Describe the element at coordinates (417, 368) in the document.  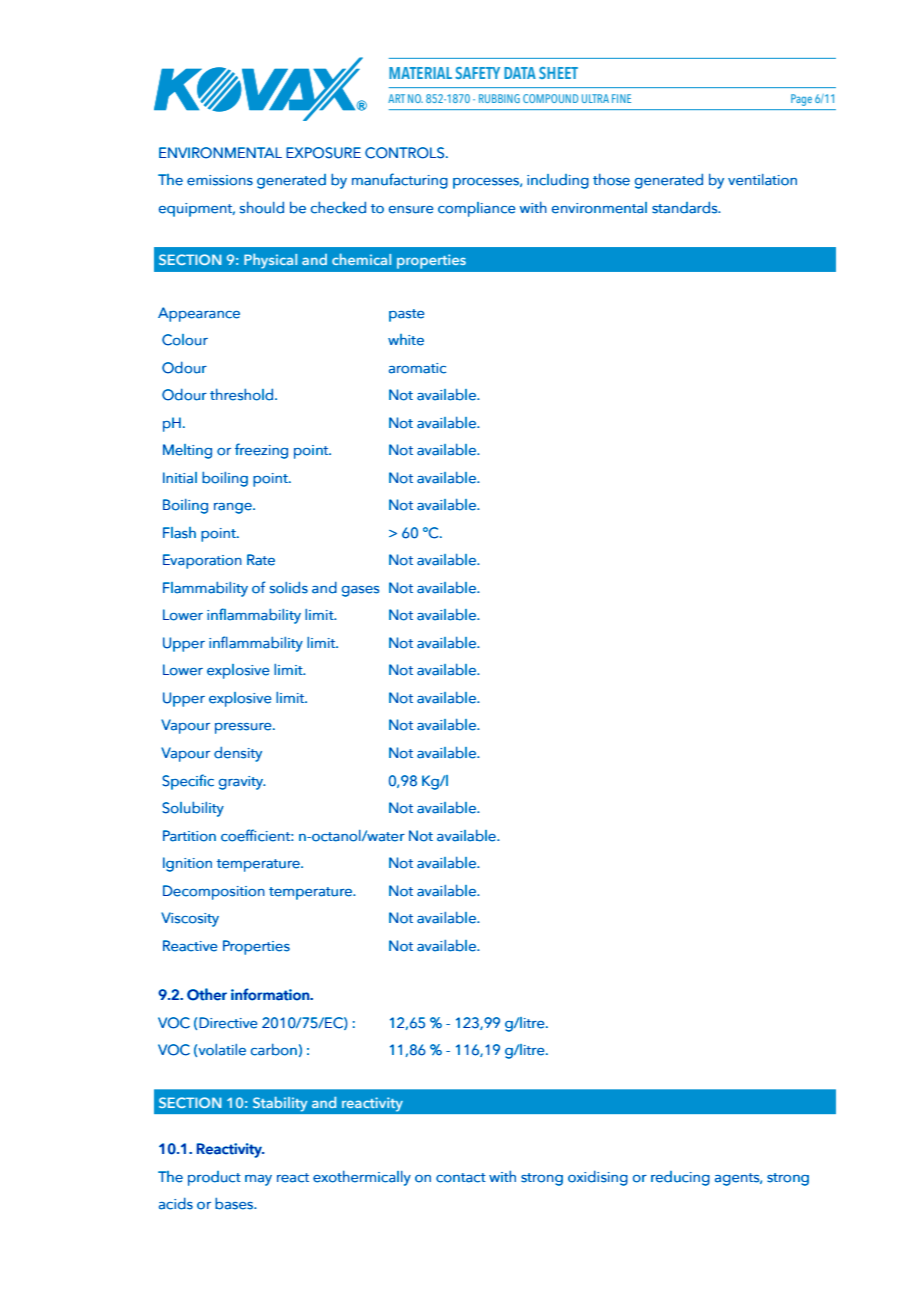
I see `aromatic` at that location.
